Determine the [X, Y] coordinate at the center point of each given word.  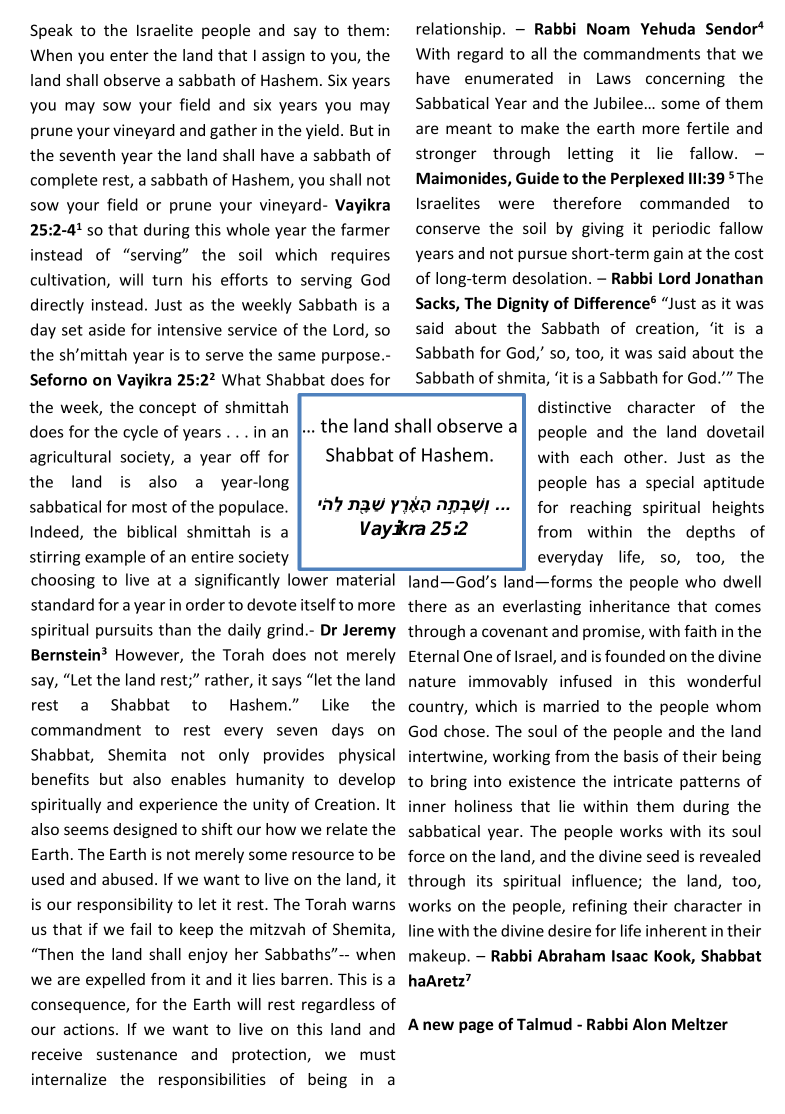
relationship [459, 30]
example [115, 558]
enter [129, 55]
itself [318, 604]
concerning [685, 79]
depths [710, 533]
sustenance [137, 1054]
